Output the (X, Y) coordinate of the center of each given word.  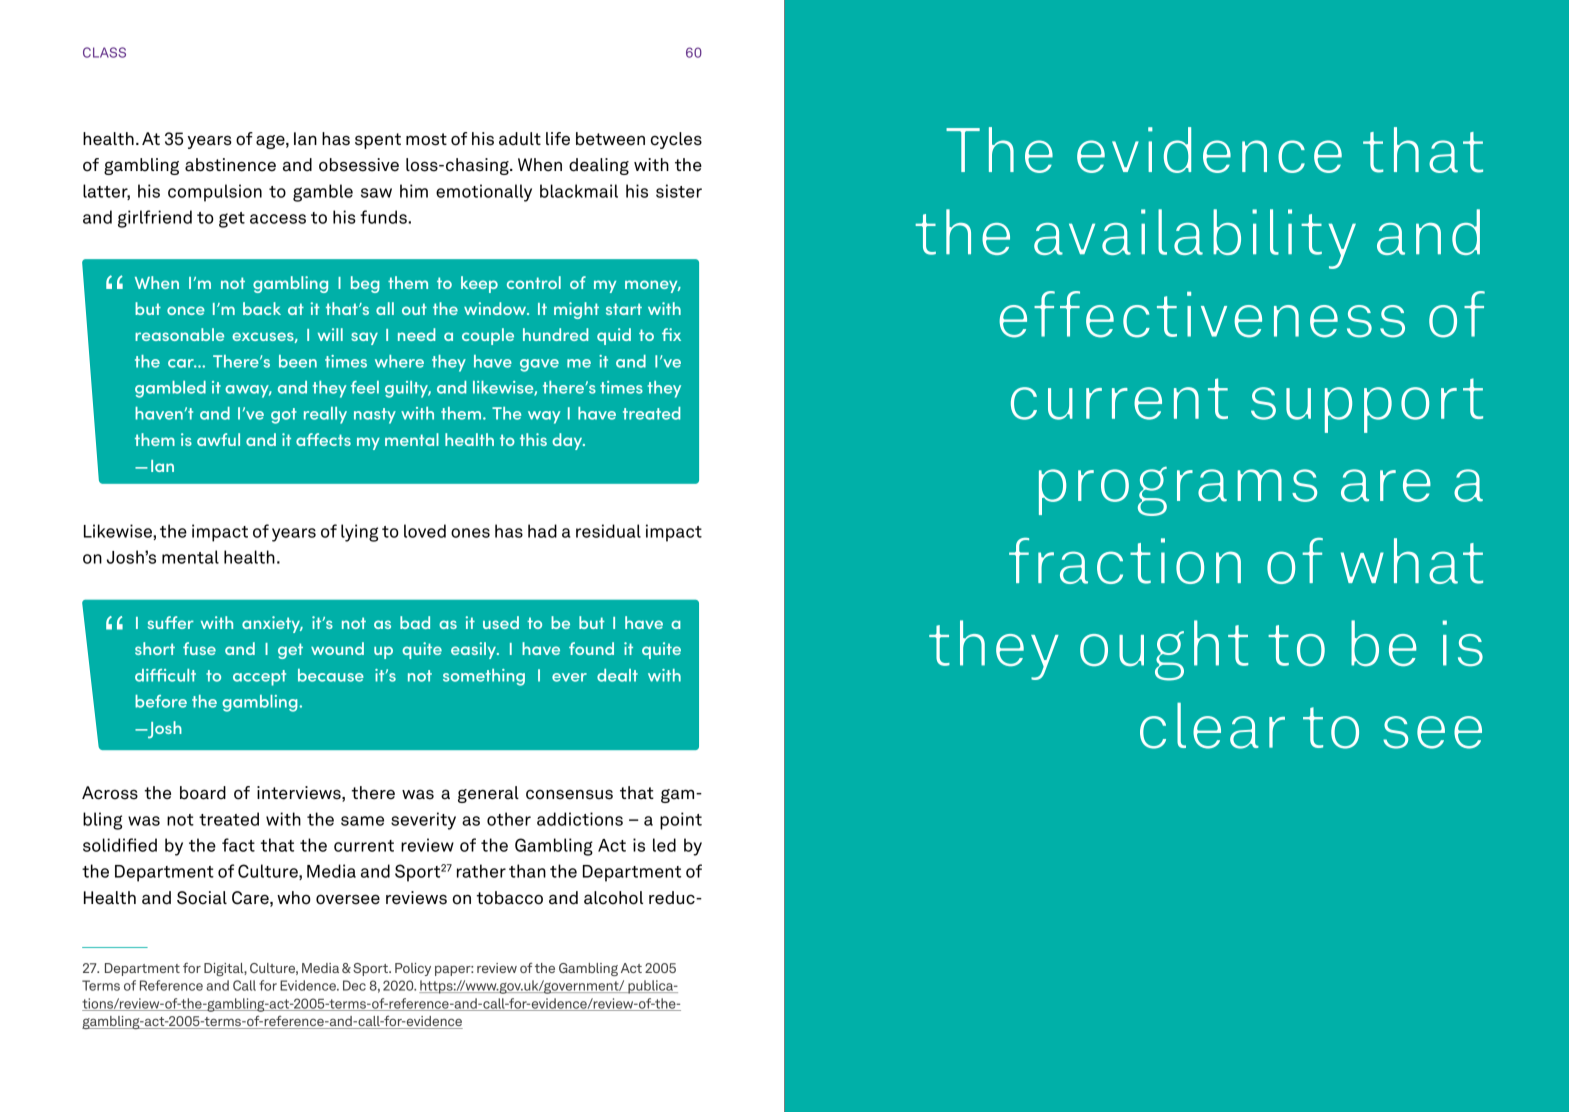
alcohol (613, 898)
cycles (676, 140)
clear (1212, 725)
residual (608, 531)
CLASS (104, 52)
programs (1178, 491)
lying (359, 533)
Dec (354, 985)
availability (1195, 239)
